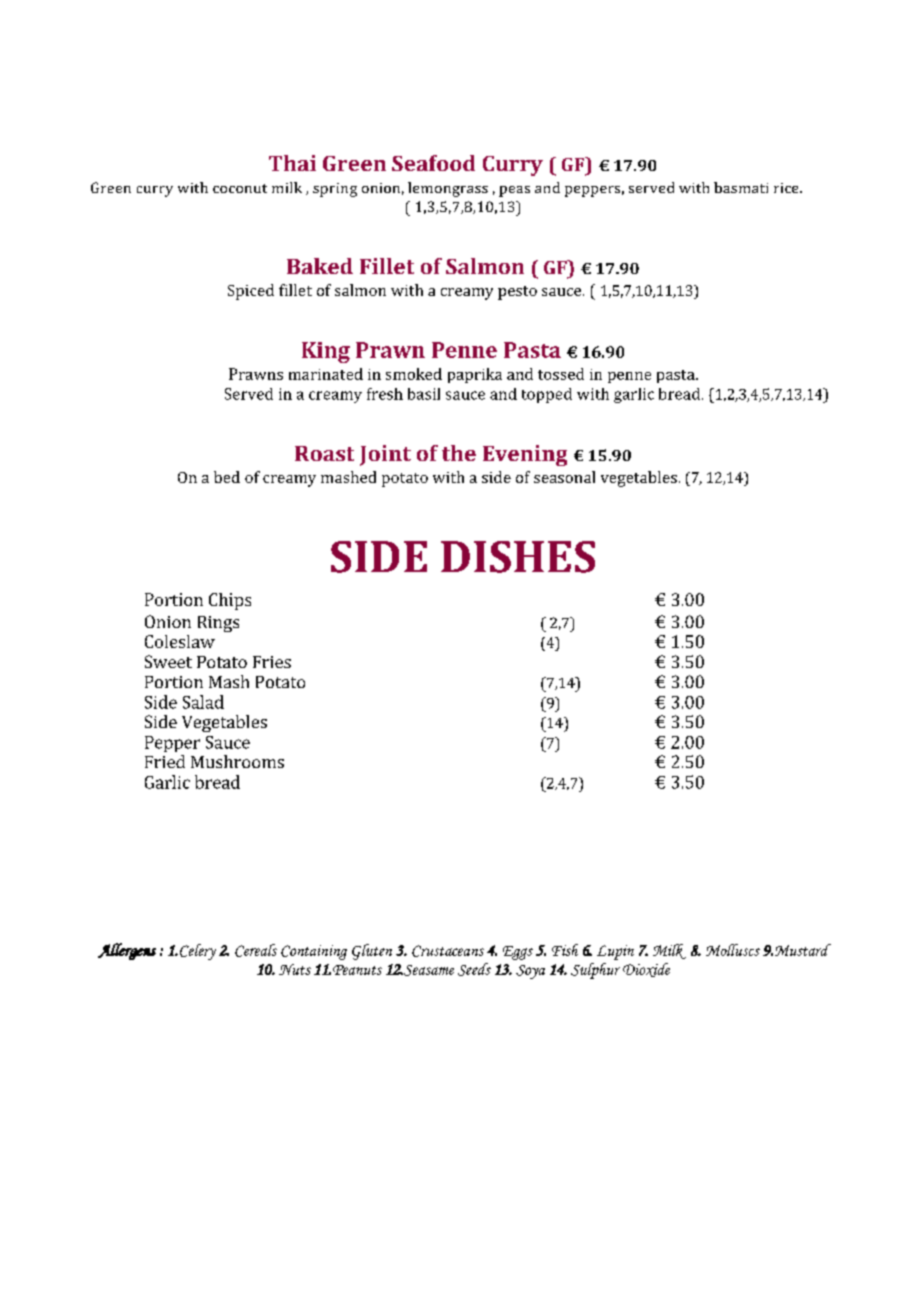 The image size is (924, 1308). Describe the element at coordinates (564, 477) in the page. I see `seasonal` at that location.
